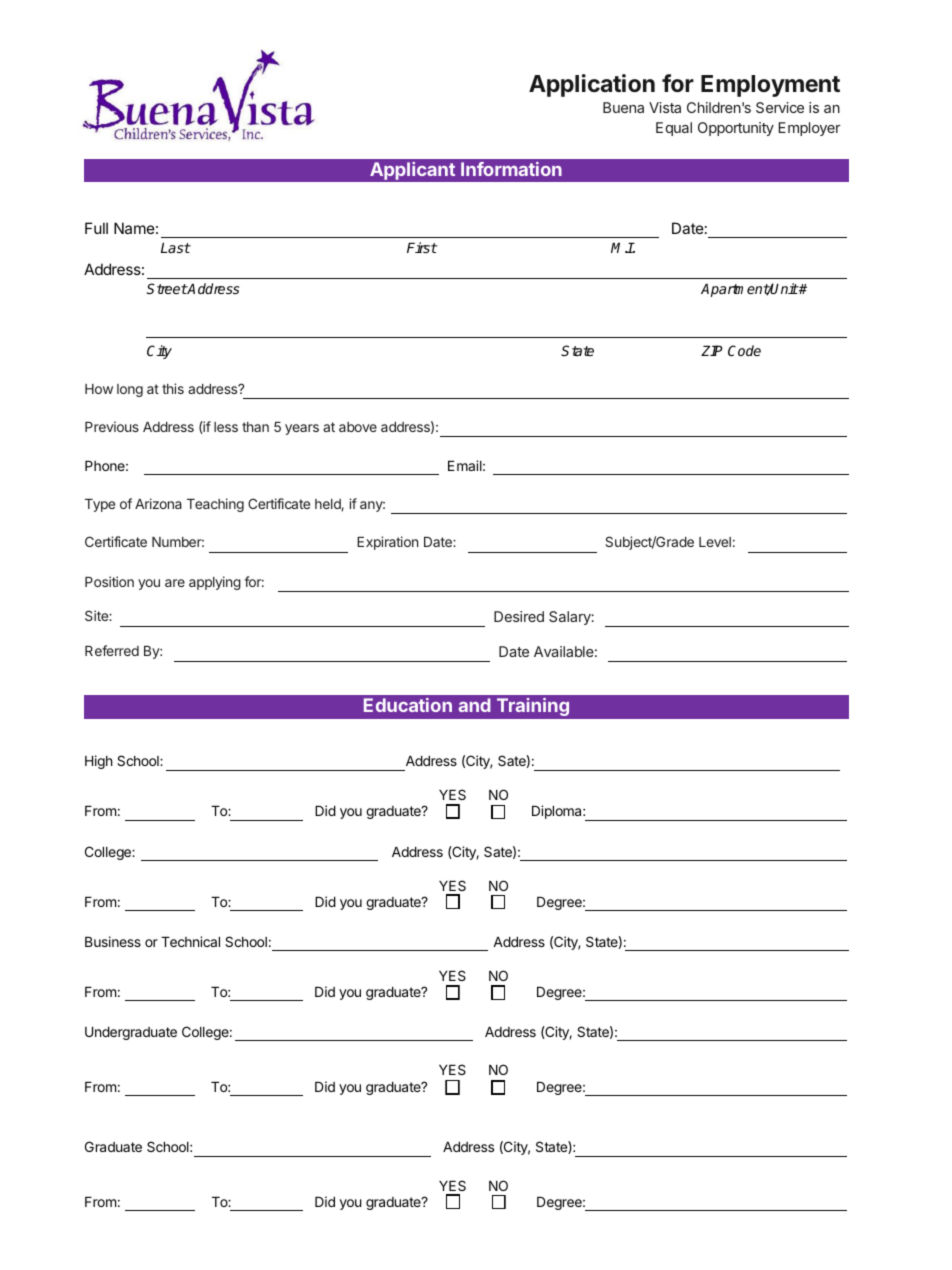 The height and width of the screenshot is (1270, 952). Describe the element at coordinates (715, 542) in the screenshot. I see `Level` at that location.
